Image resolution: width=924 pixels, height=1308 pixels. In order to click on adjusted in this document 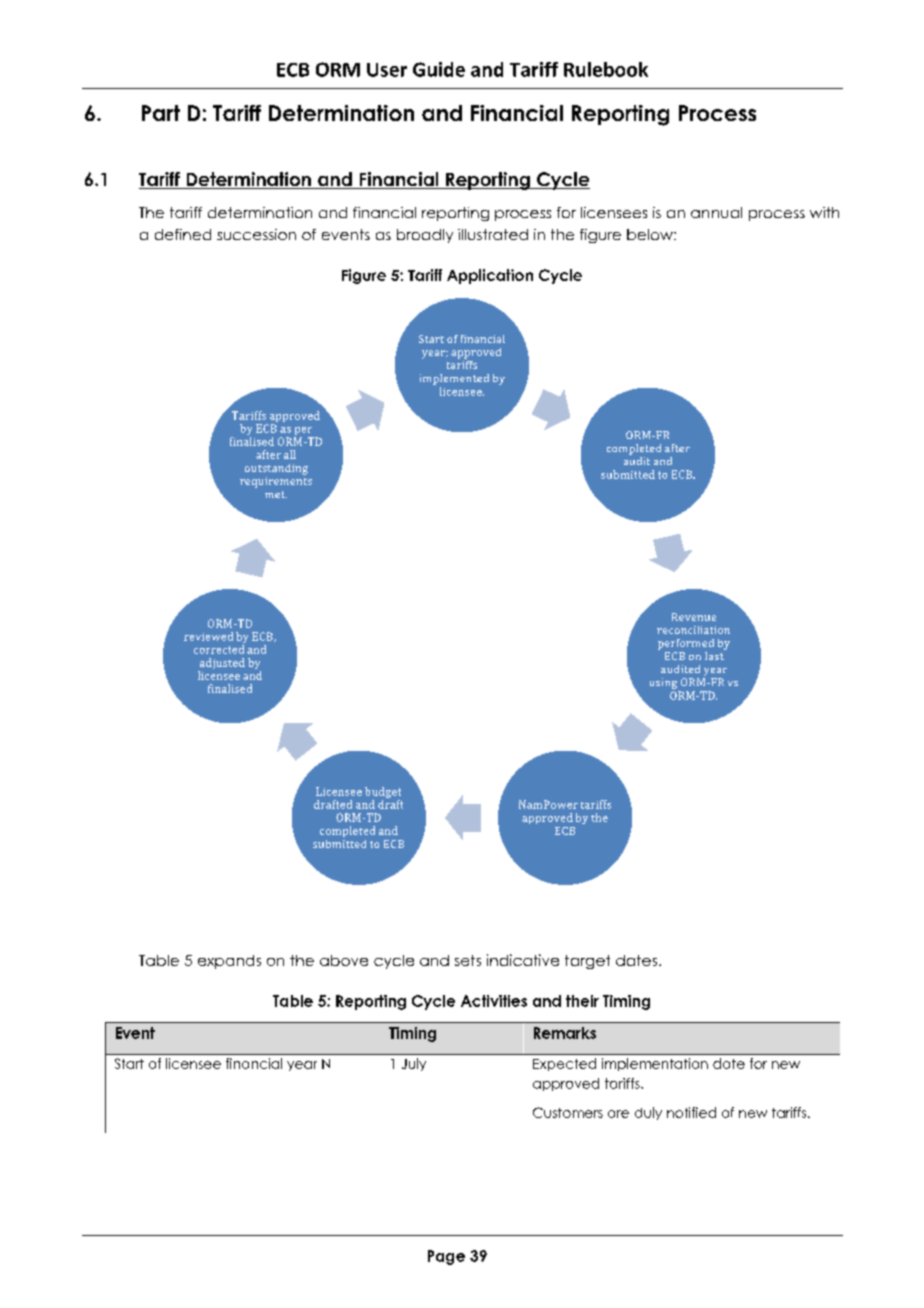, I will do `click(221, 665)`.
